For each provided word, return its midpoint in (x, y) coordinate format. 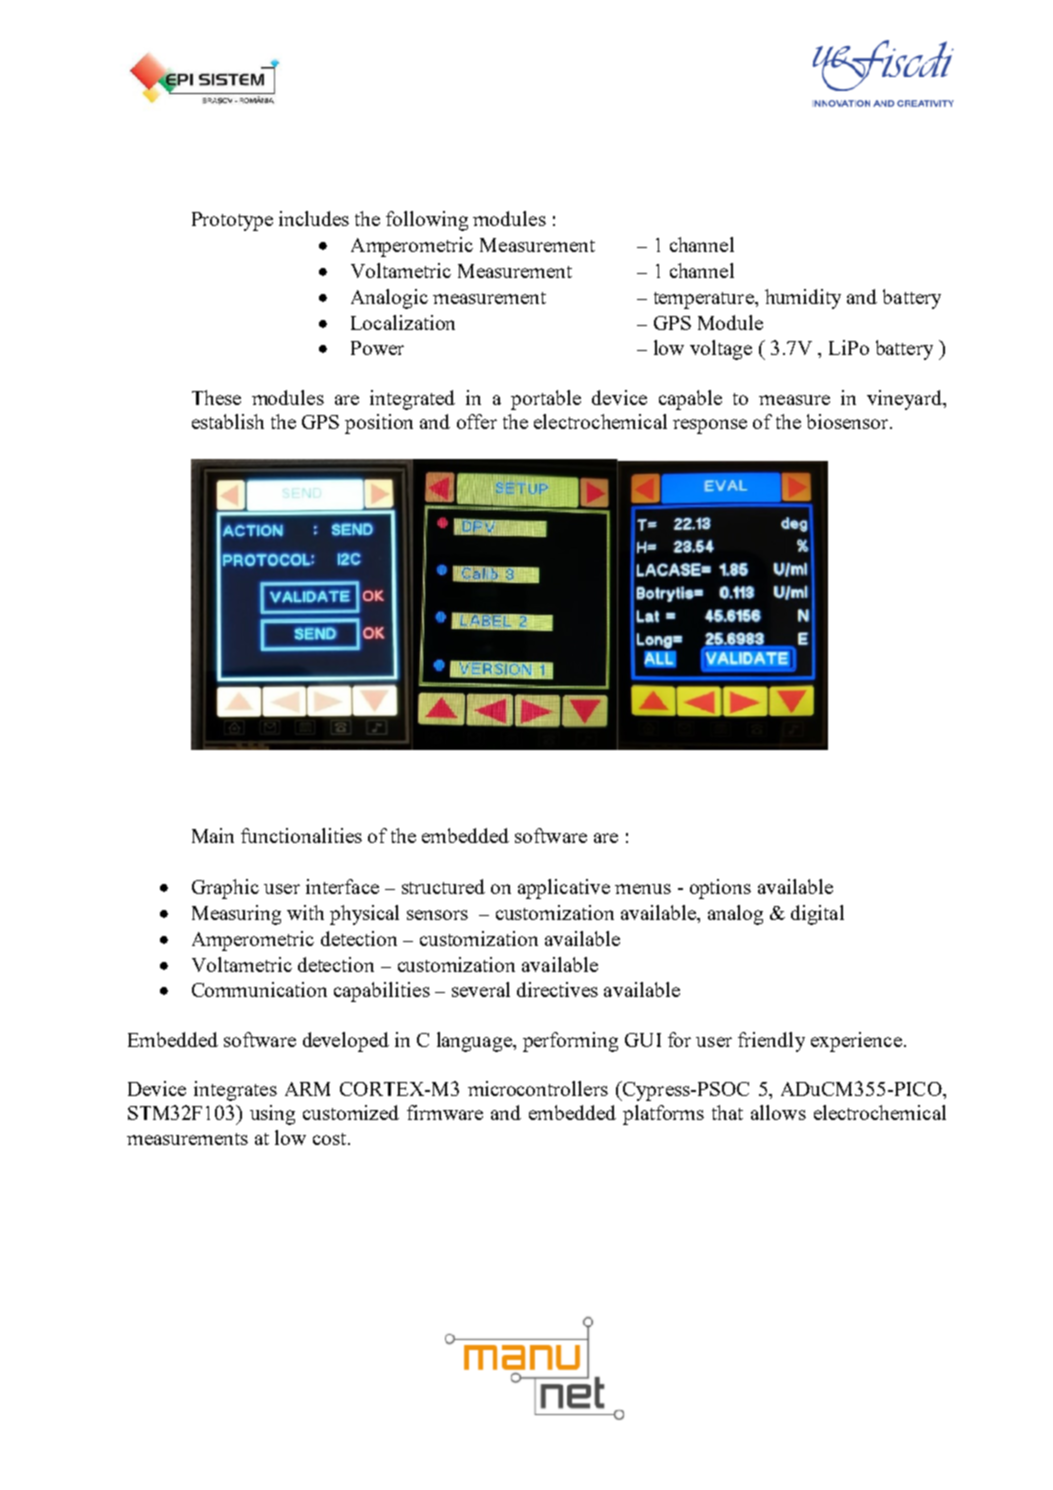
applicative (564, 889)
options (720, 889)
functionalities (301, 835)
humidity (803, 299)
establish (228, 421)
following (427, 221)
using (272, 1115)
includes (314, 218)
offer (477, 421)
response (710, 426)
